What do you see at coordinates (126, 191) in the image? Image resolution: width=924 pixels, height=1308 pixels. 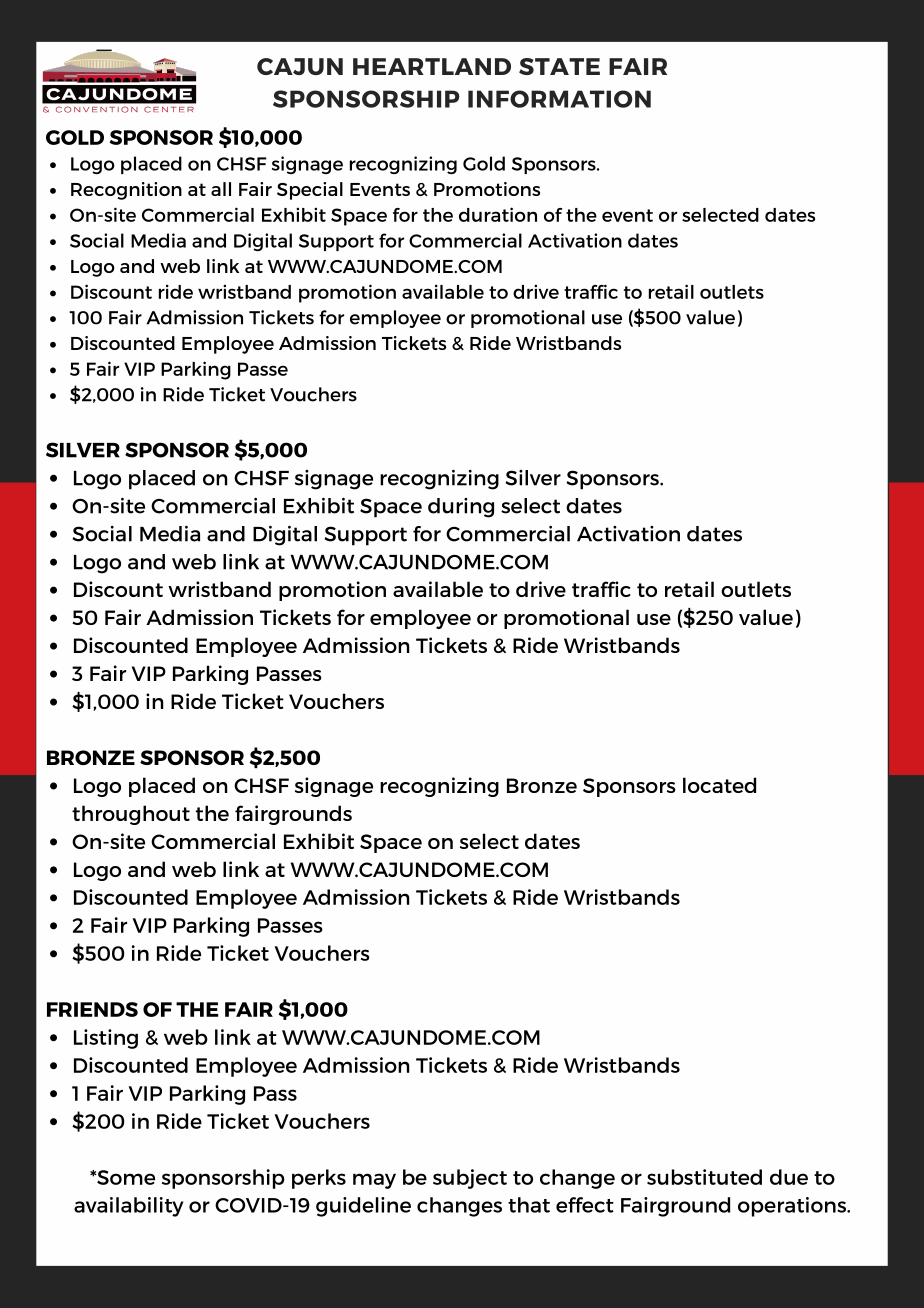 I see `Recognition` at bounding box center [126, 191].
